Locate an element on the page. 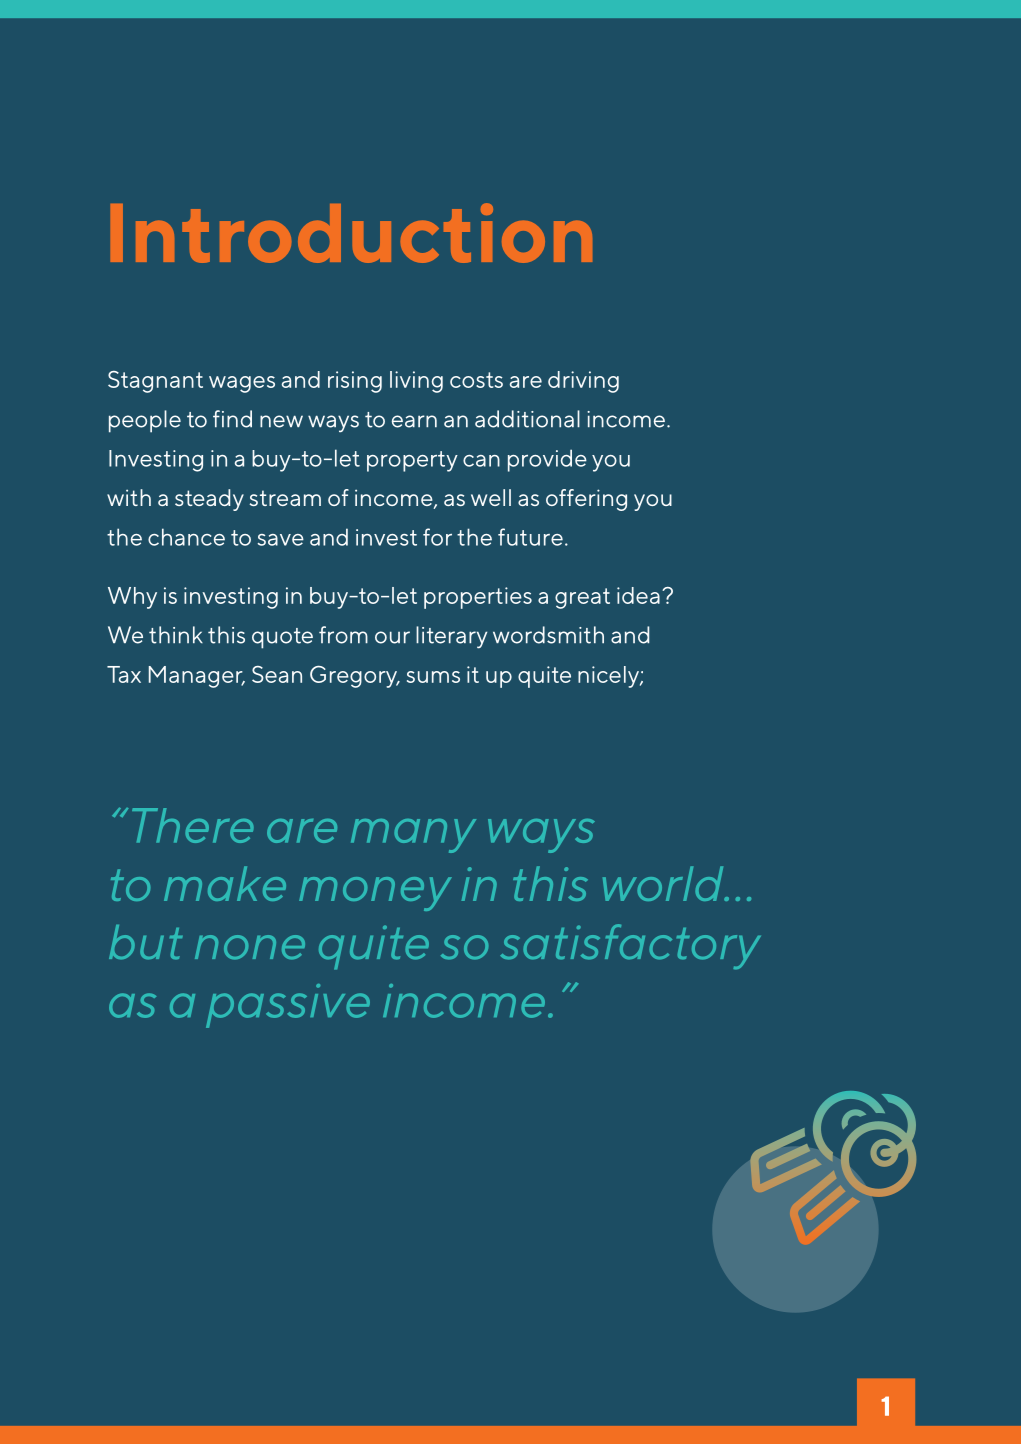 This image has width=1021, height=1444. Introduction is located at coordinates (351, 233).
